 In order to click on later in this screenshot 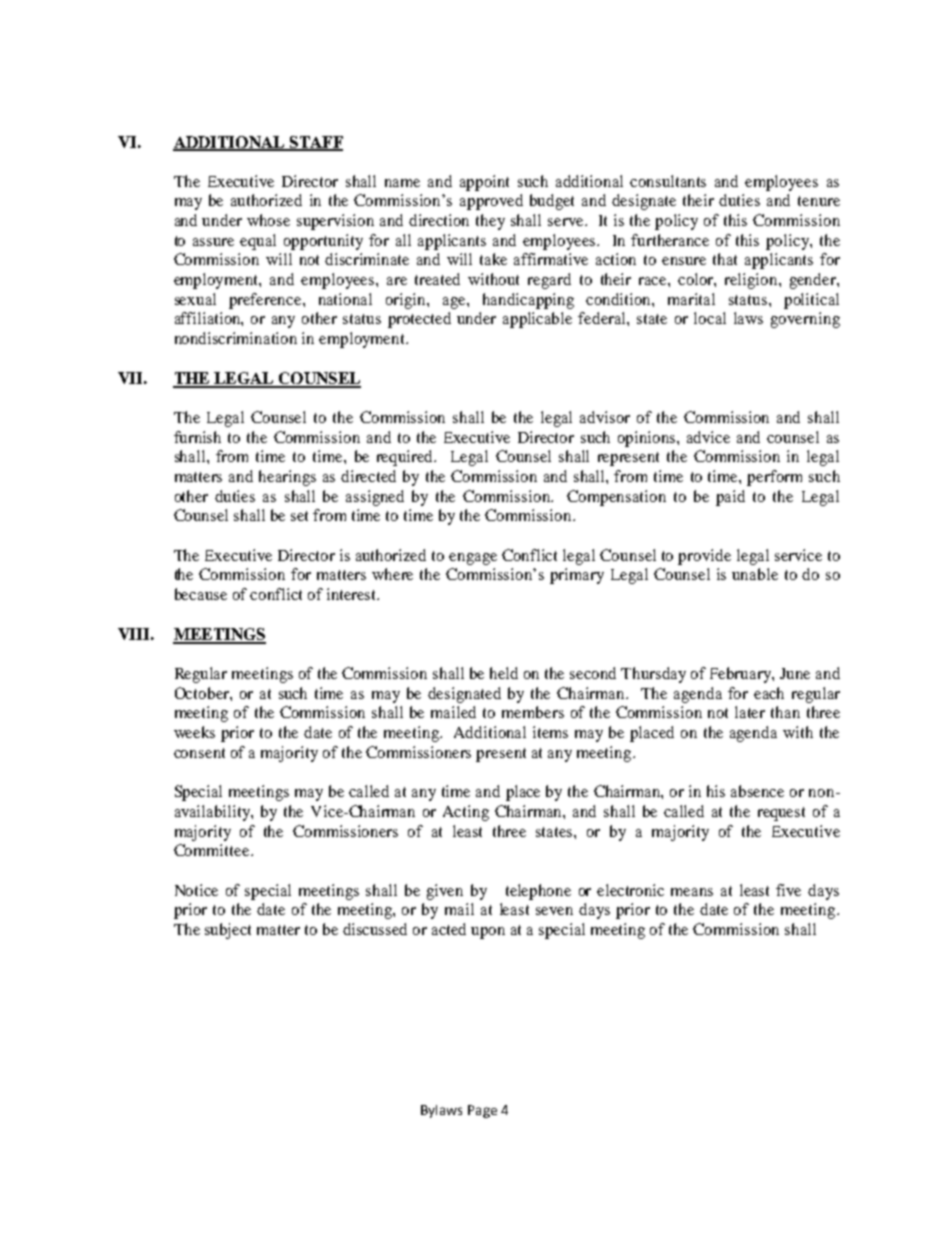, I will do `click(750, 712)`.
